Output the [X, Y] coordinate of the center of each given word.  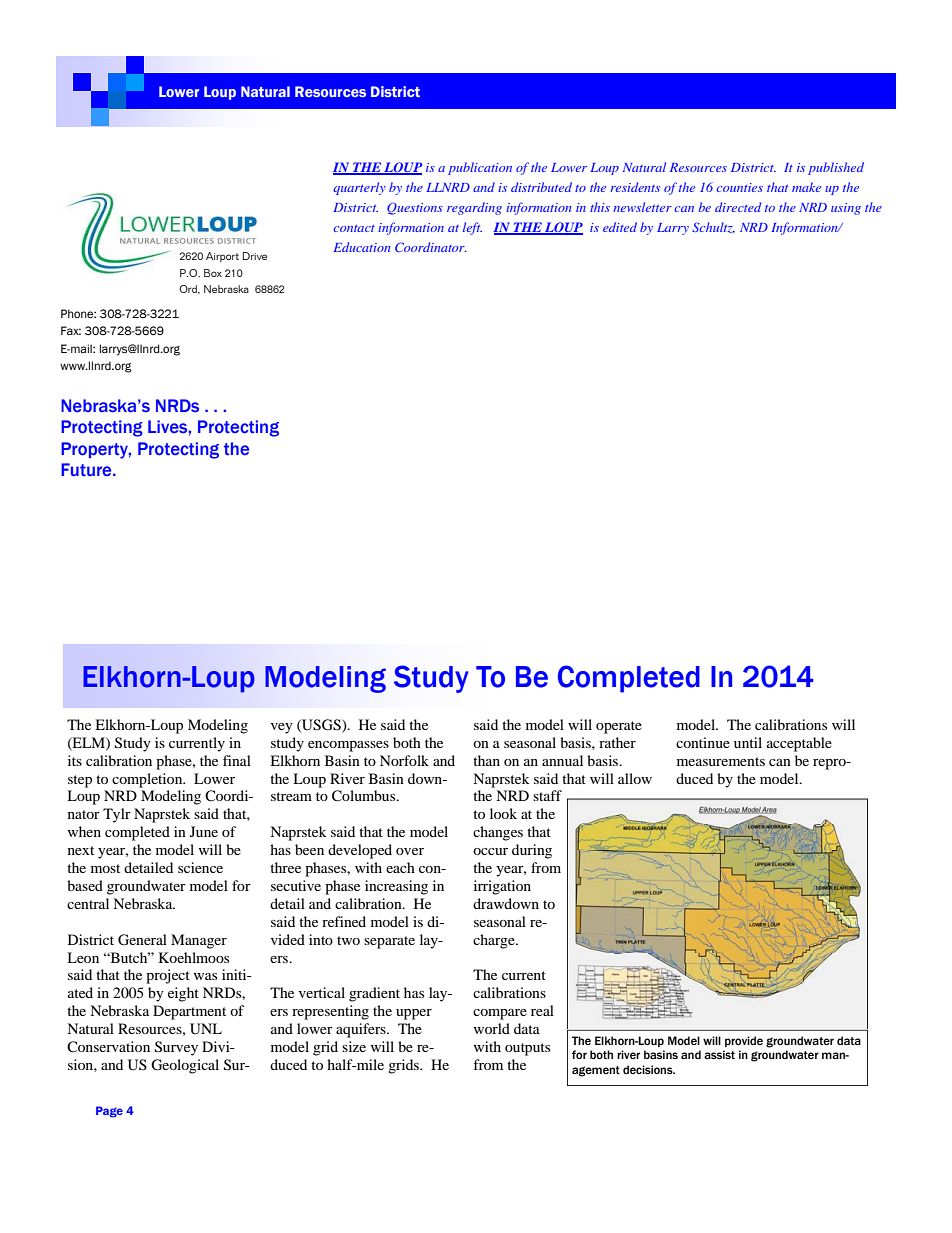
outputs [527, 1049]
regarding [474, 208]
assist [719, 1054]
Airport [222, 257]
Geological [185, 1066]
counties [740, 187]
